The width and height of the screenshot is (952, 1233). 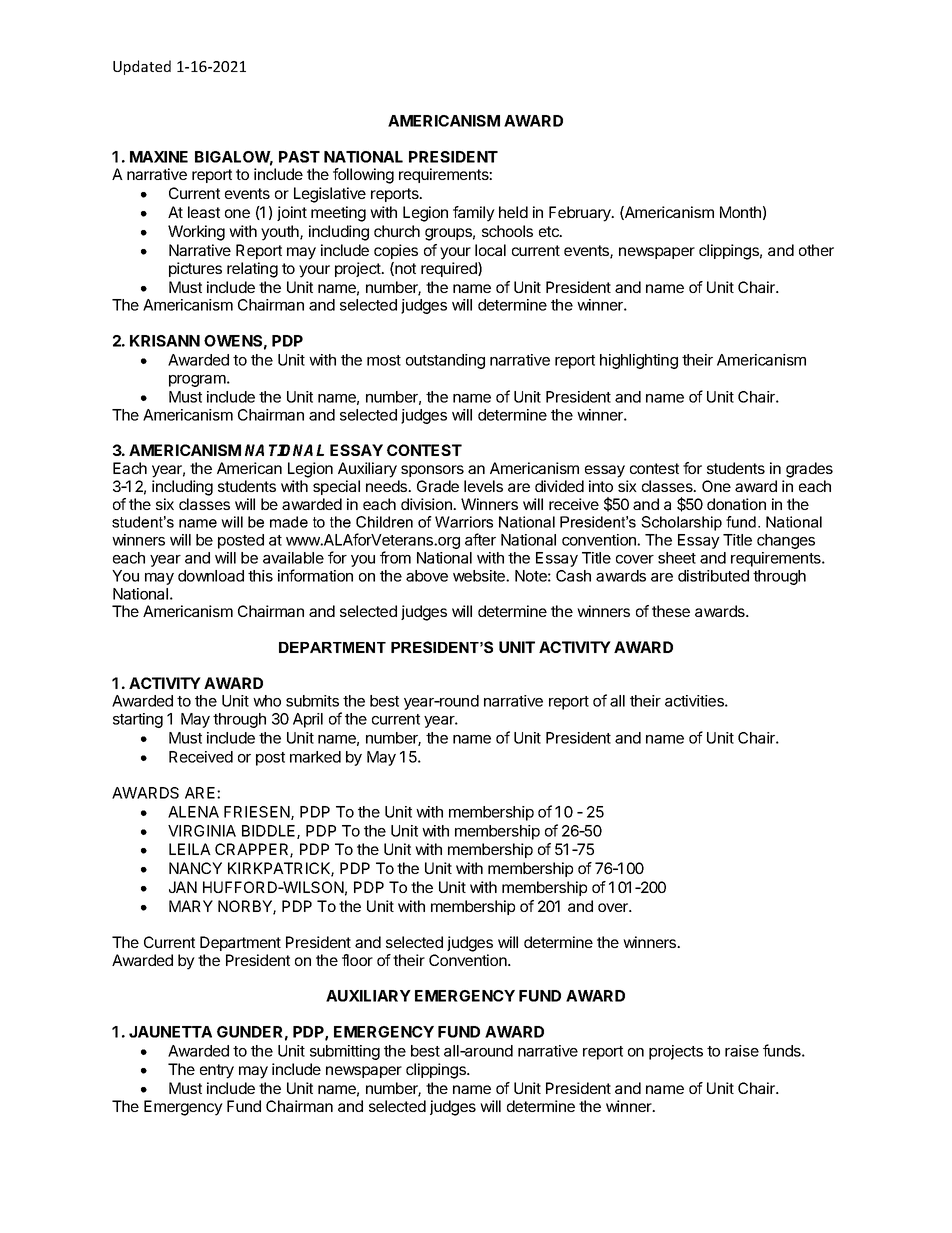 I want to click on marked, so click(x=315, y=757).
